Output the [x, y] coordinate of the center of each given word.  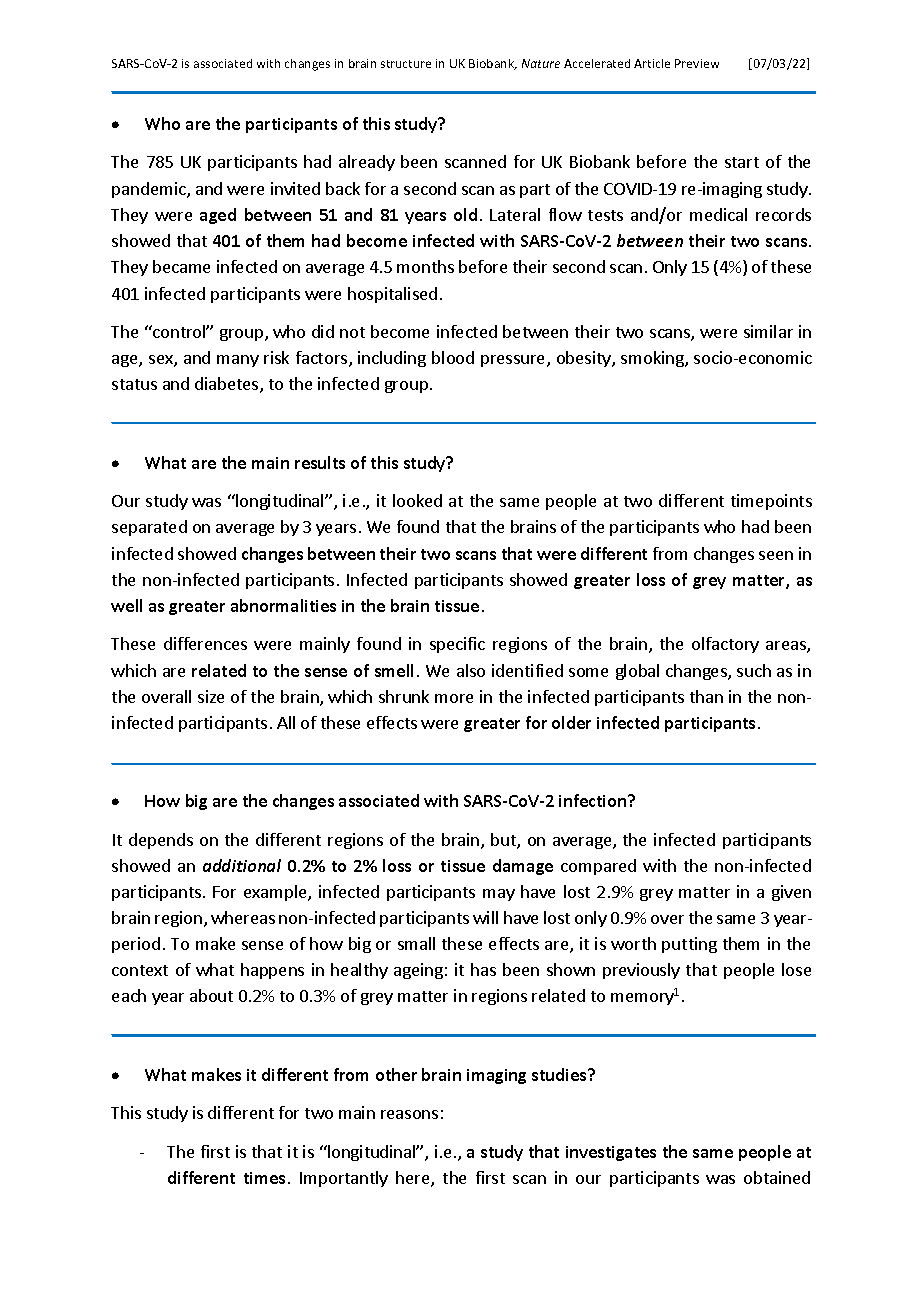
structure [406, 64]
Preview [697, 63]
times [264, 1178]
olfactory [725, 645]
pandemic [150, 190]
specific [457, 645]
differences [205, 643]
